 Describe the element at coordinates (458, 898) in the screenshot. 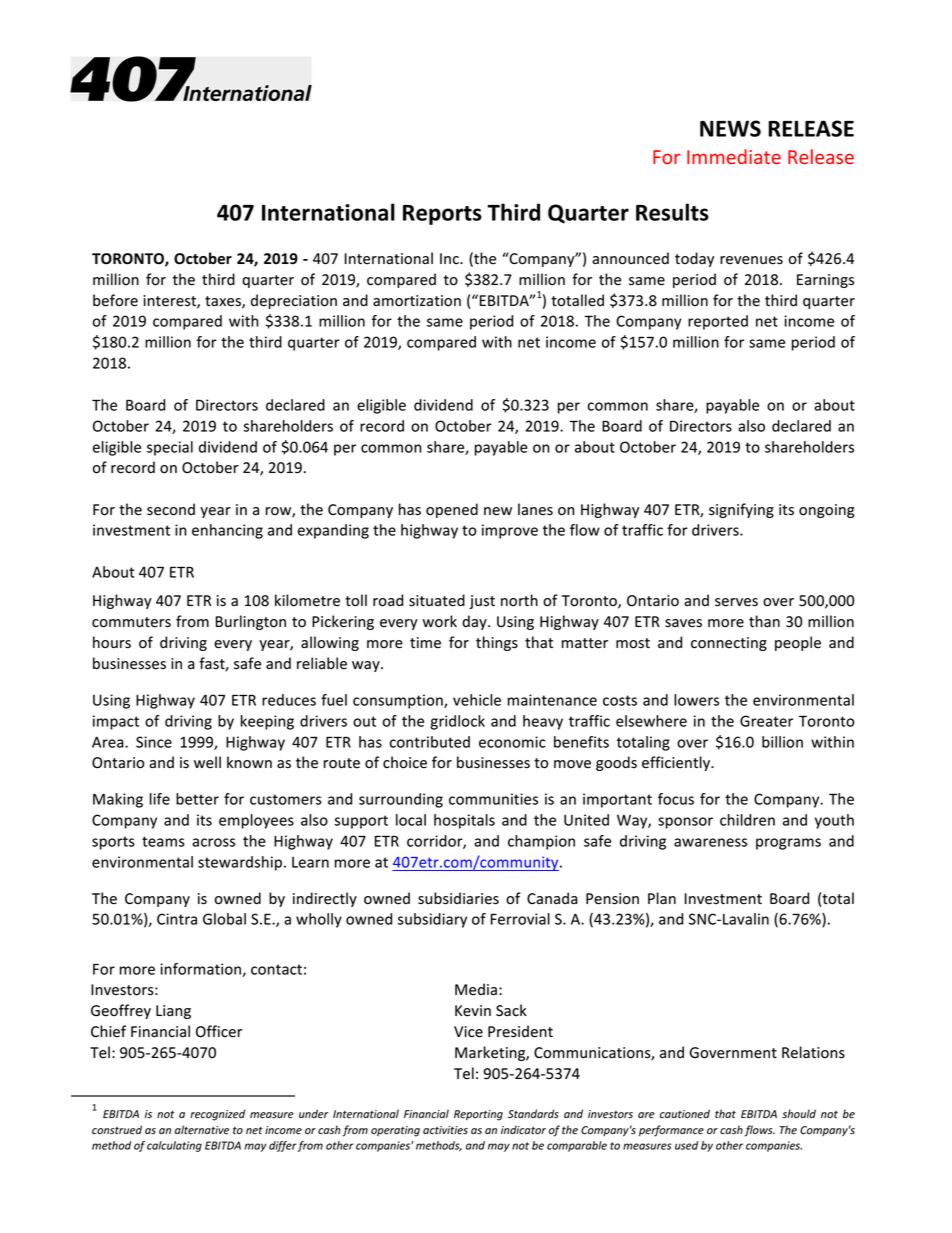

I see `subsidiaries` at that location.
